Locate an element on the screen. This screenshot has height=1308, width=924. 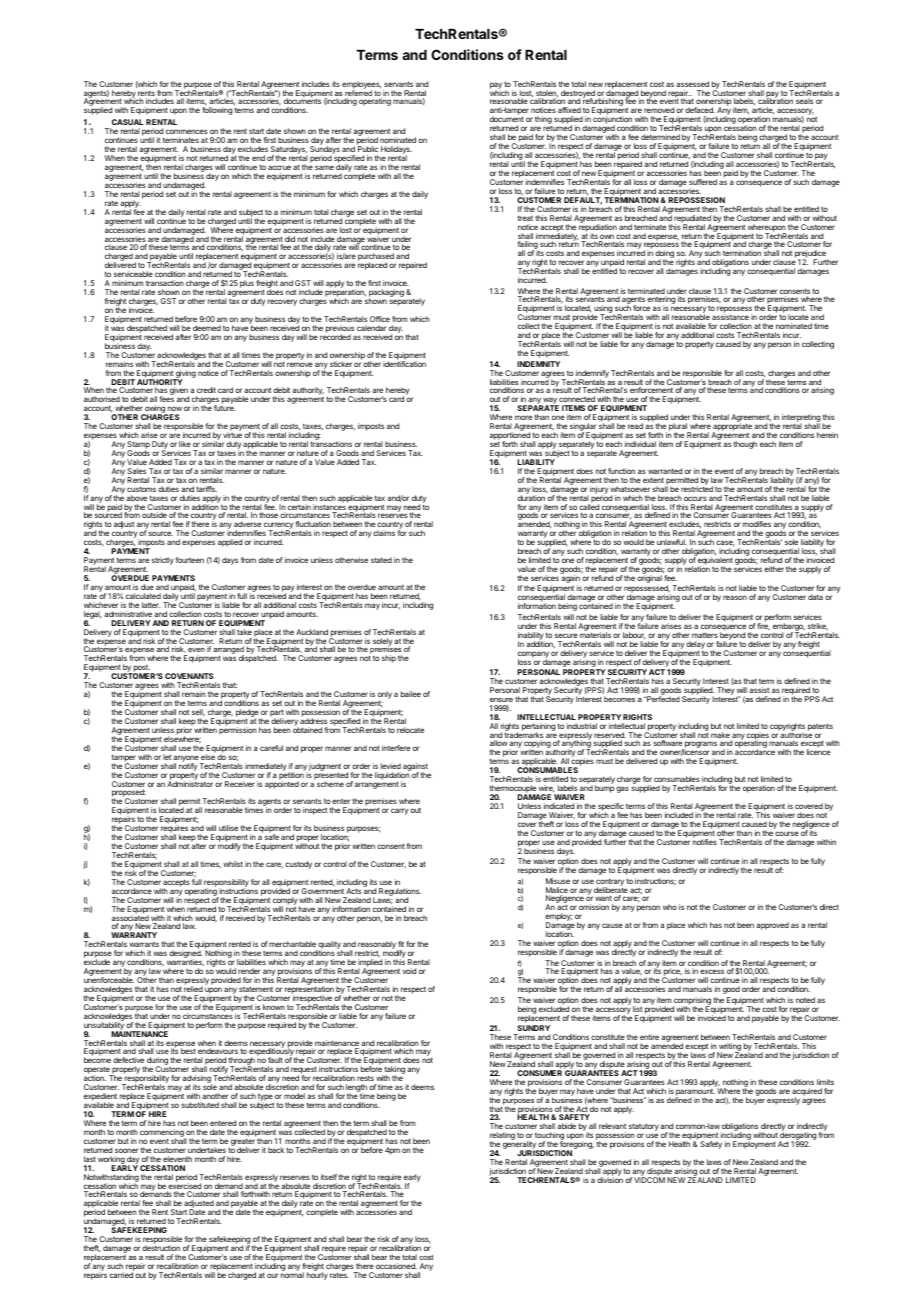
defaced is located at coordinates (700, 110).
